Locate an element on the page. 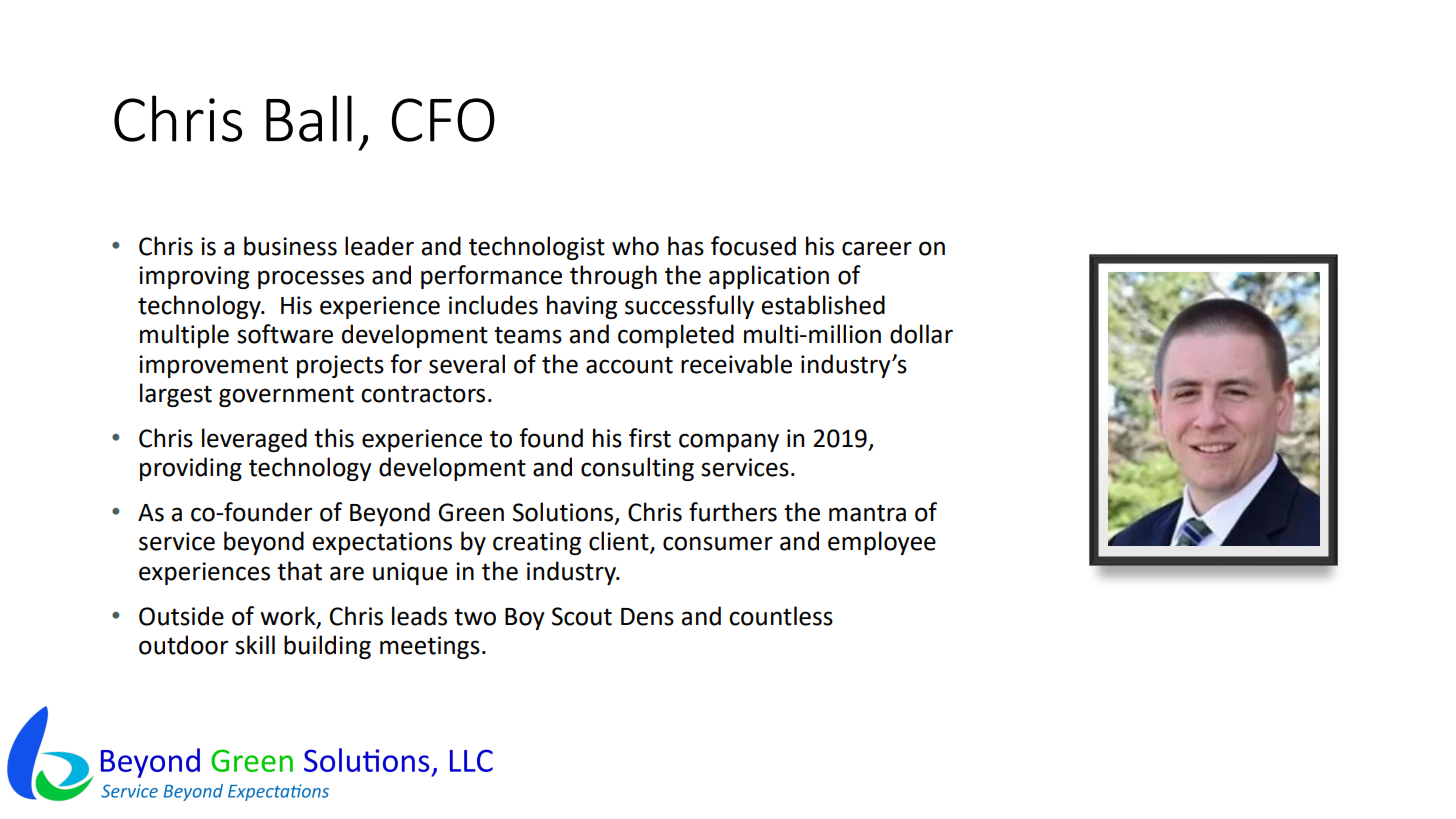 This page has width=1456, height=819. CFO is located at coordinates (443, 120).
